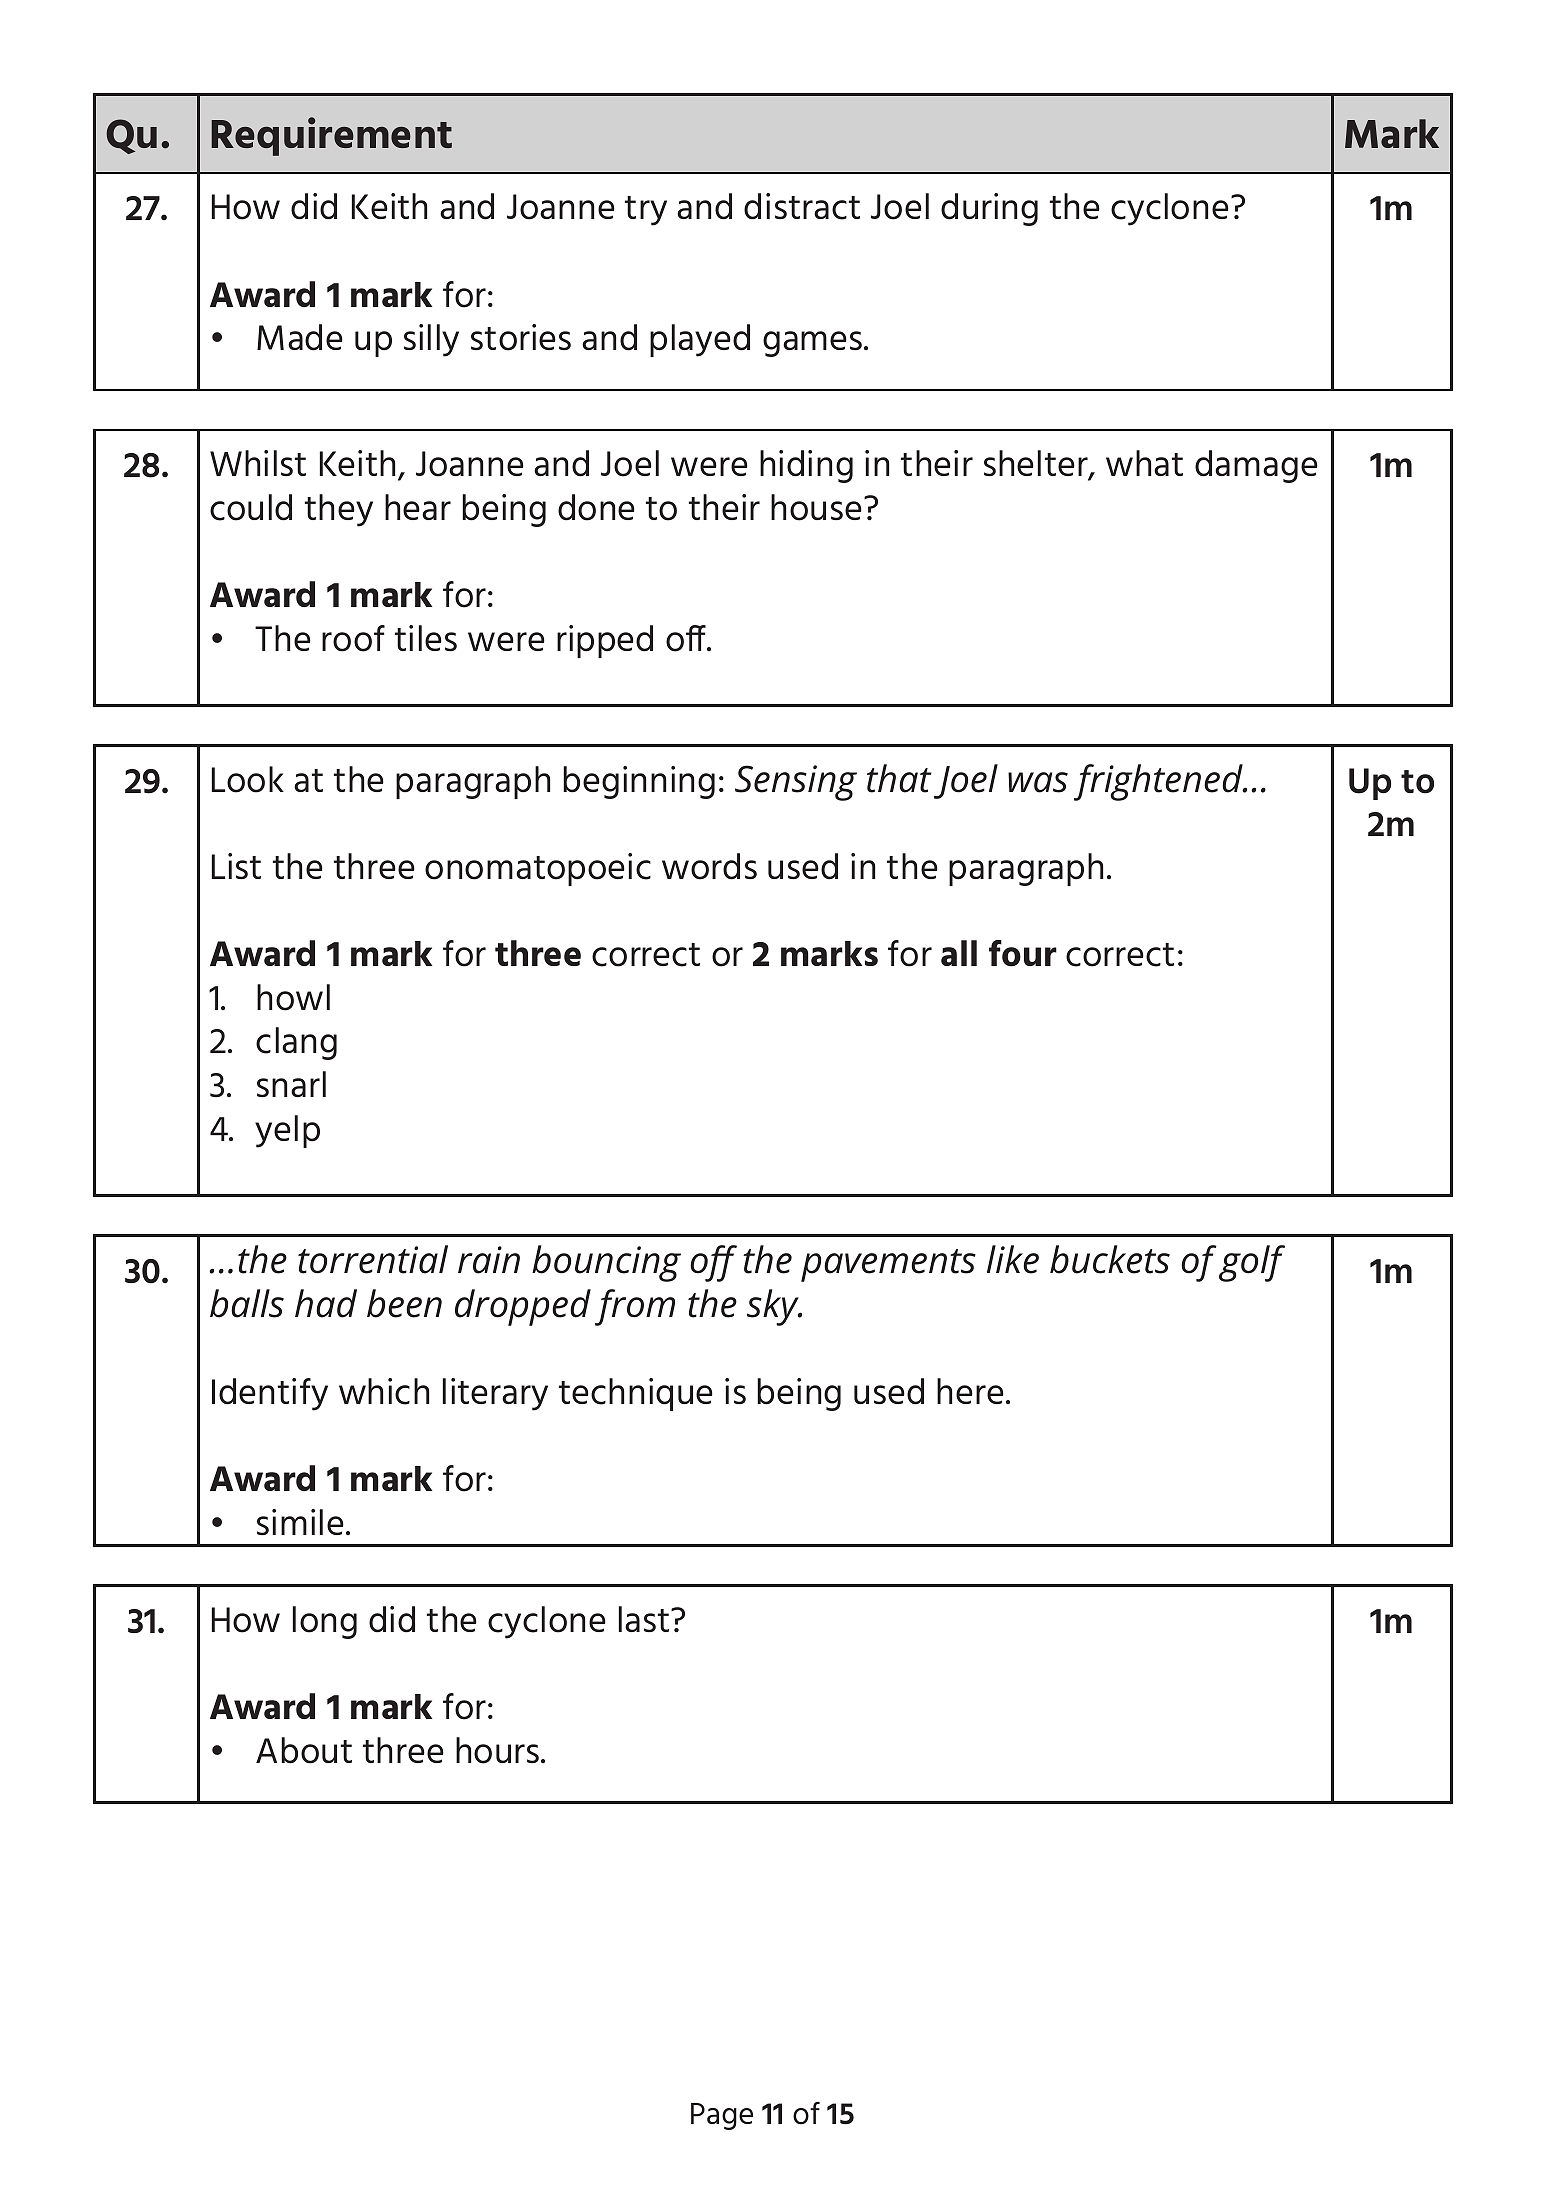 This screenshot has width=1546, height=2186. Describe the element at coordinates (331, 136) in the screenshot. I see `Requirement` at that location.
